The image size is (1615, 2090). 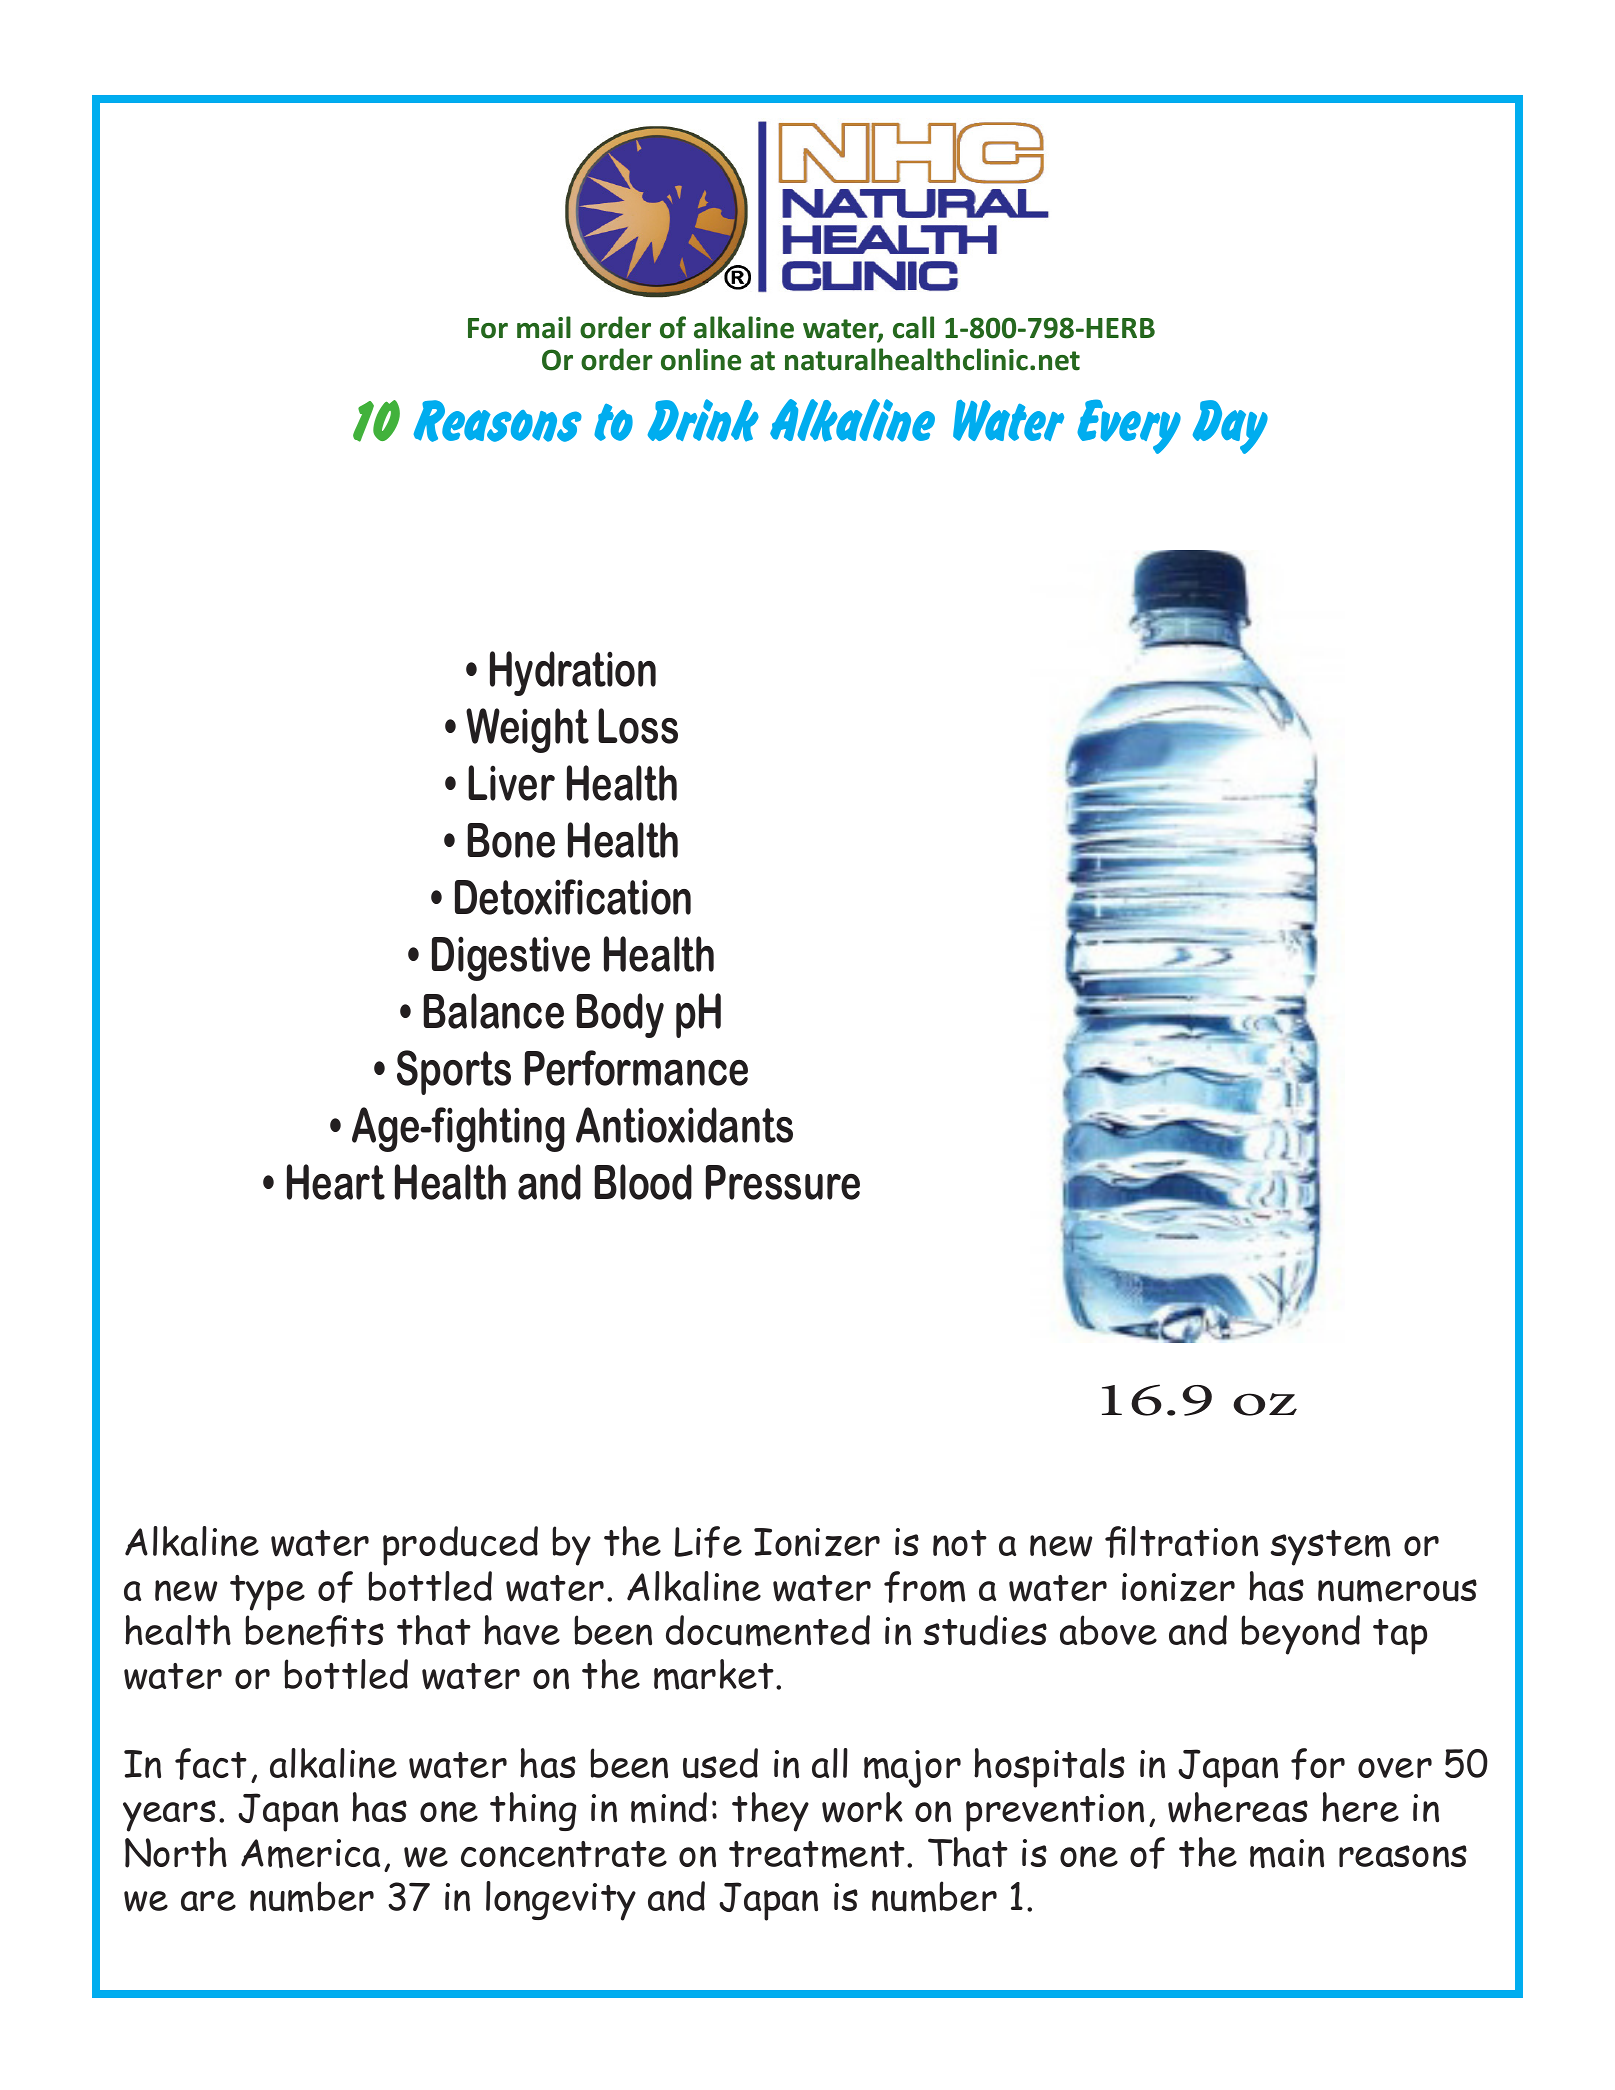 What do you see at coordinates (544, 327) in the image?
I see `mail` at bounding box center [544, 327].
